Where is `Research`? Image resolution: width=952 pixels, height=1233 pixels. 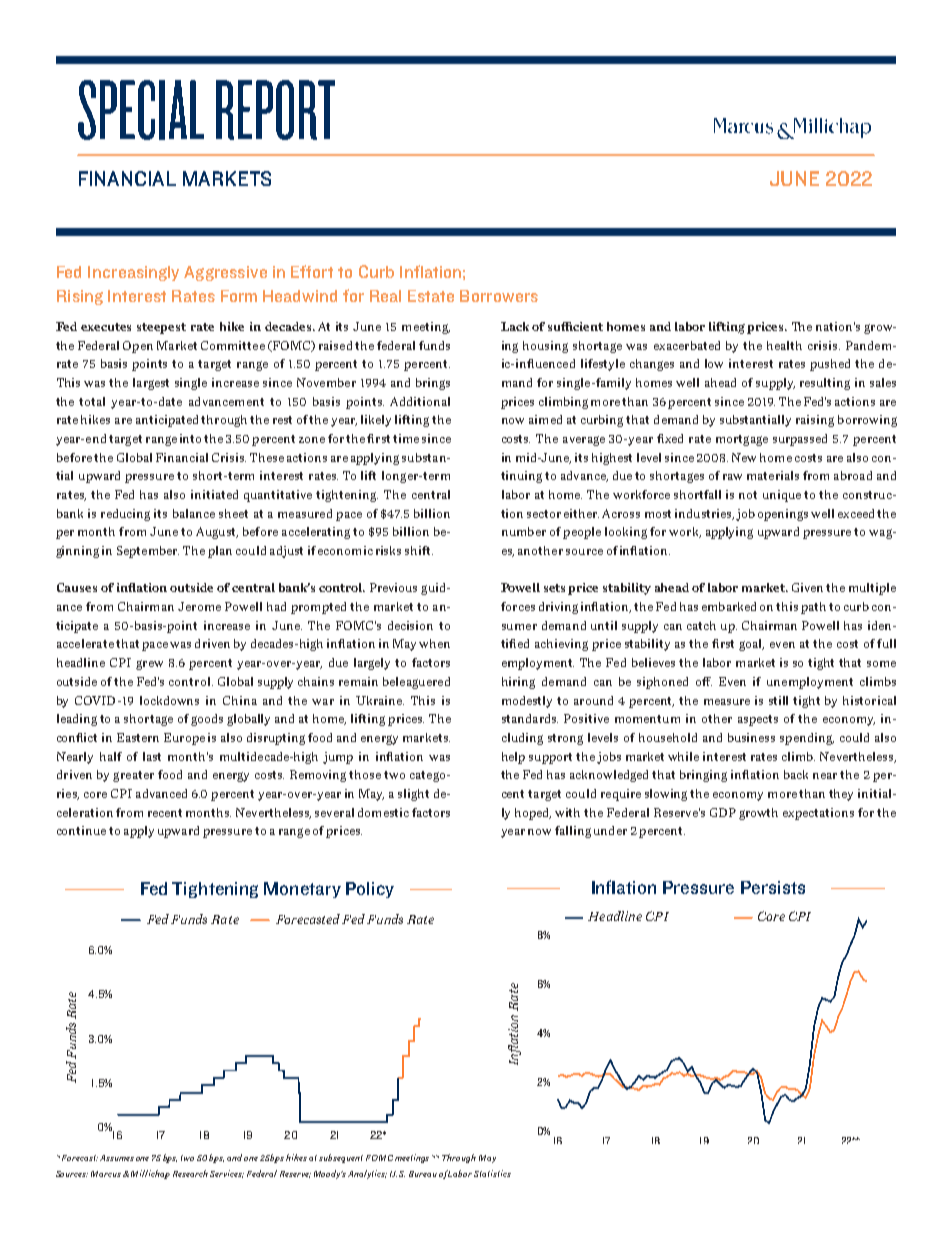
Research is located at coordinates (190, 1173).
